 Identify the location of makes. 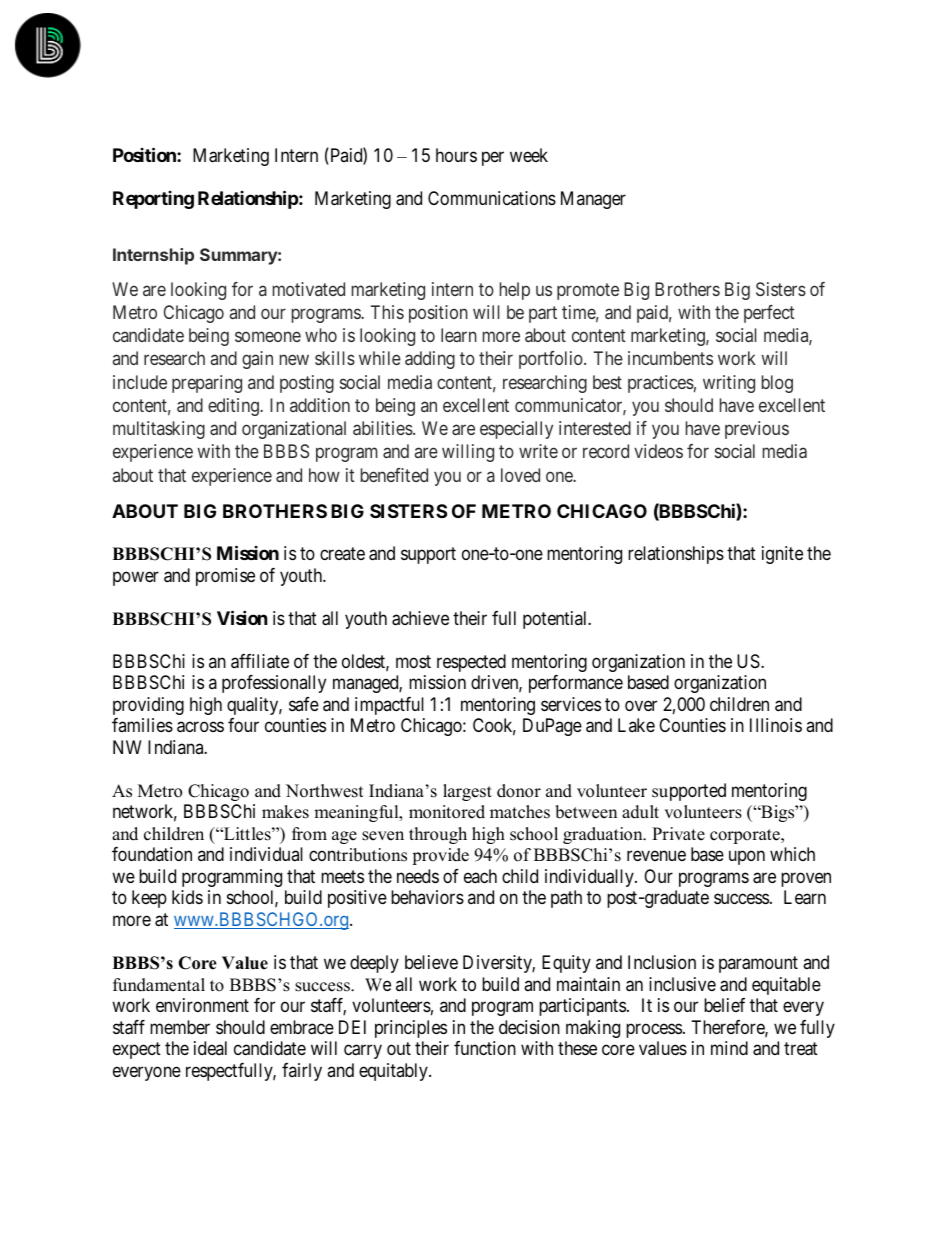
(285, 812).
